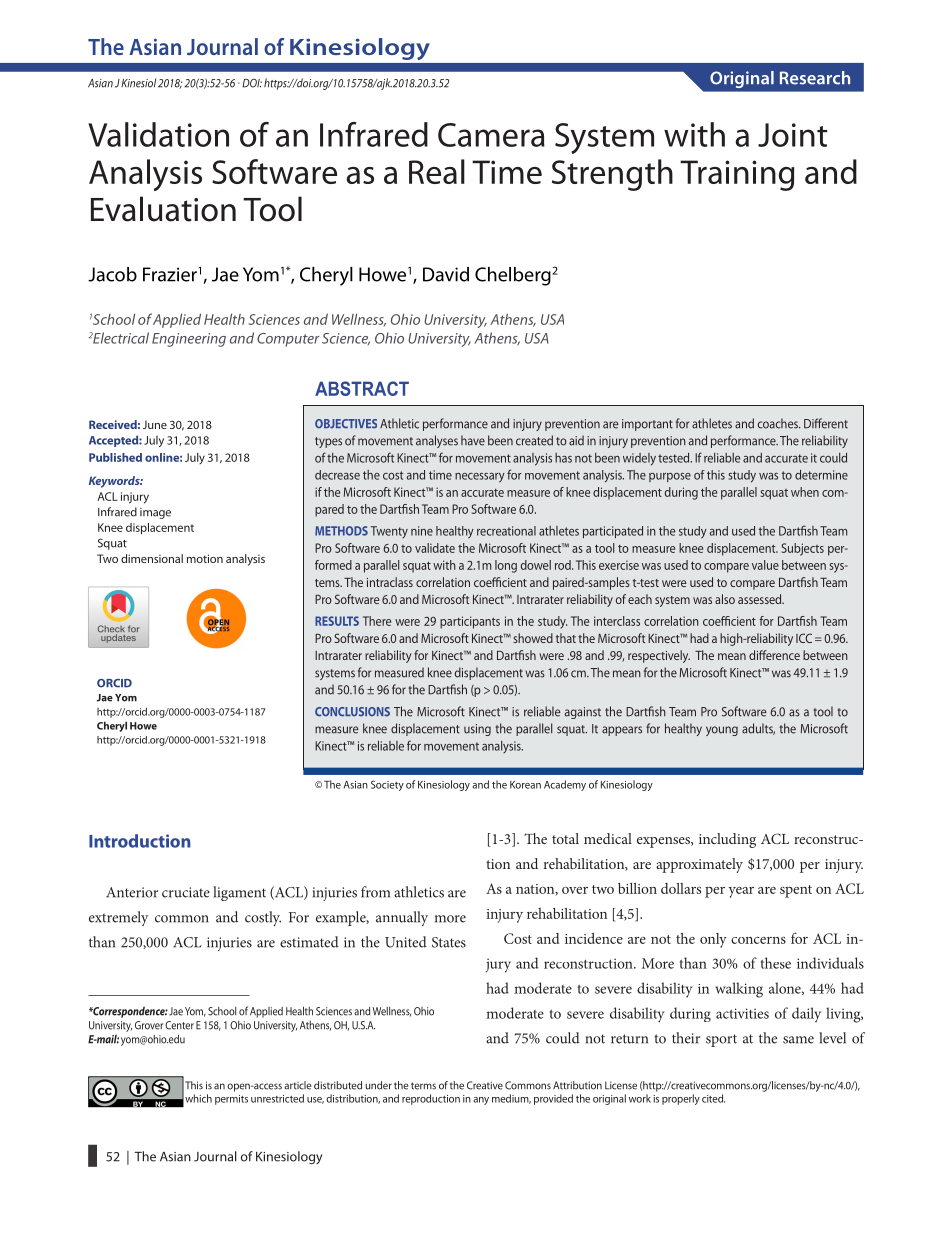 The height and width of the screenshot is (1233, 952). I want to click on permits, so click(231, 1100).
